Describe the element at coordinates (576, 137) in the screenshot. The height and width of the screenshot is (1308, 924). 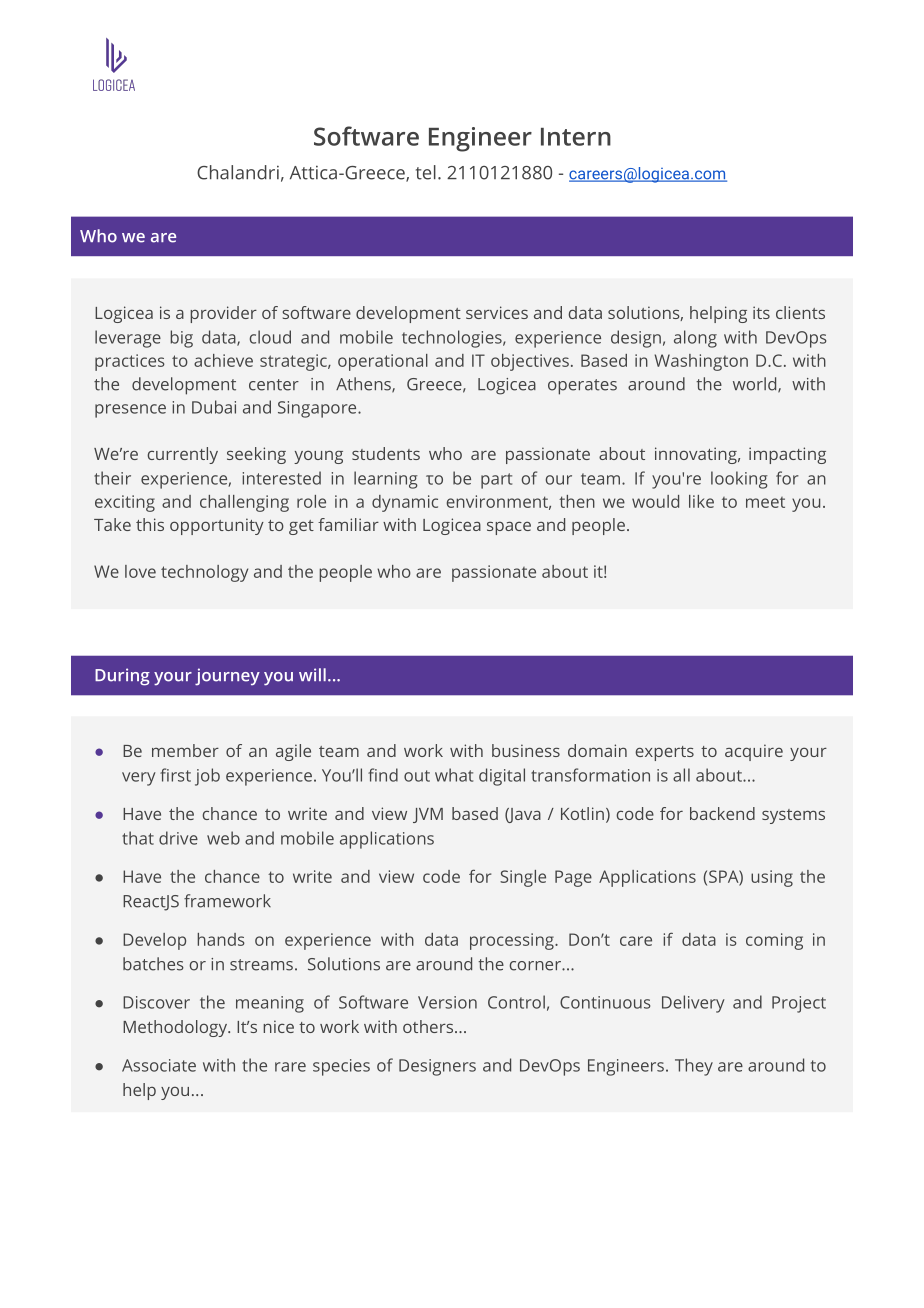
I see `Intern` at that location.
